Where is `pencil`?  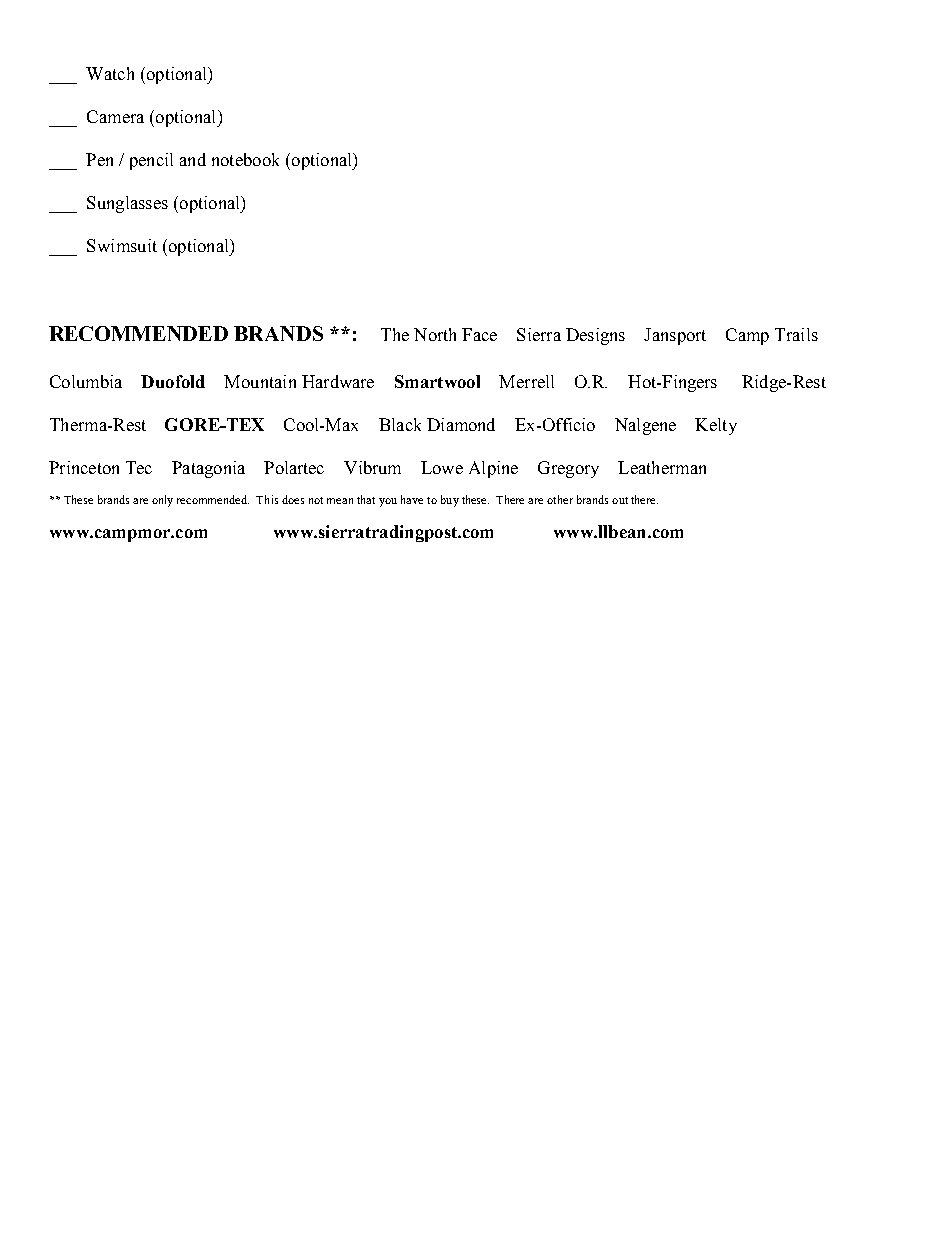 pencil is located at coordinates (151, 161).
